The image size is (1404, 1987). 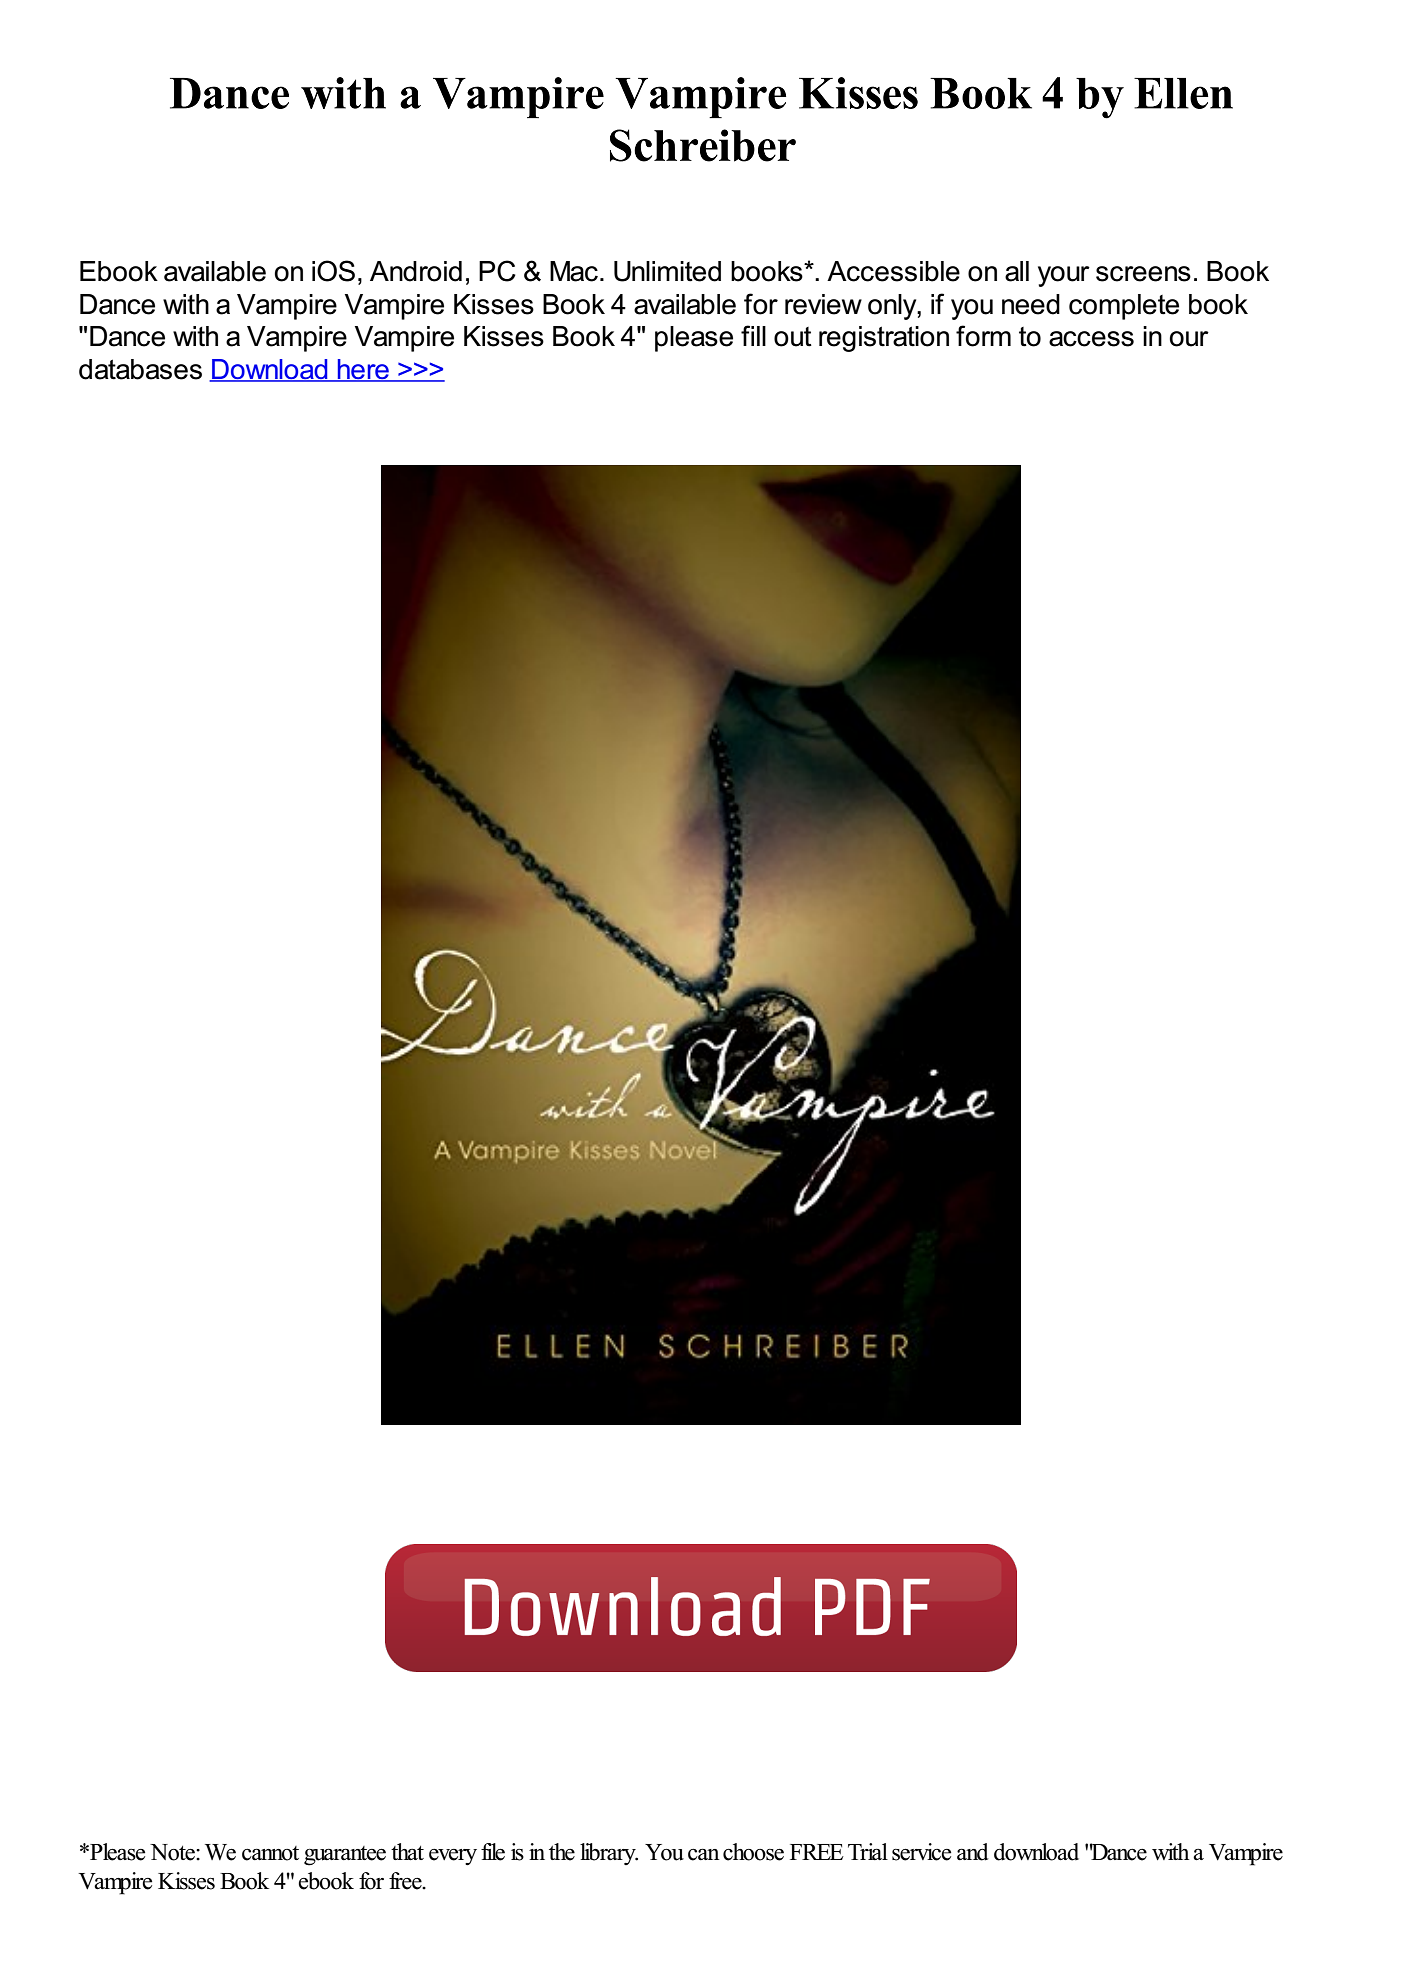 I want to click on here, so click(x=363, y=370).
